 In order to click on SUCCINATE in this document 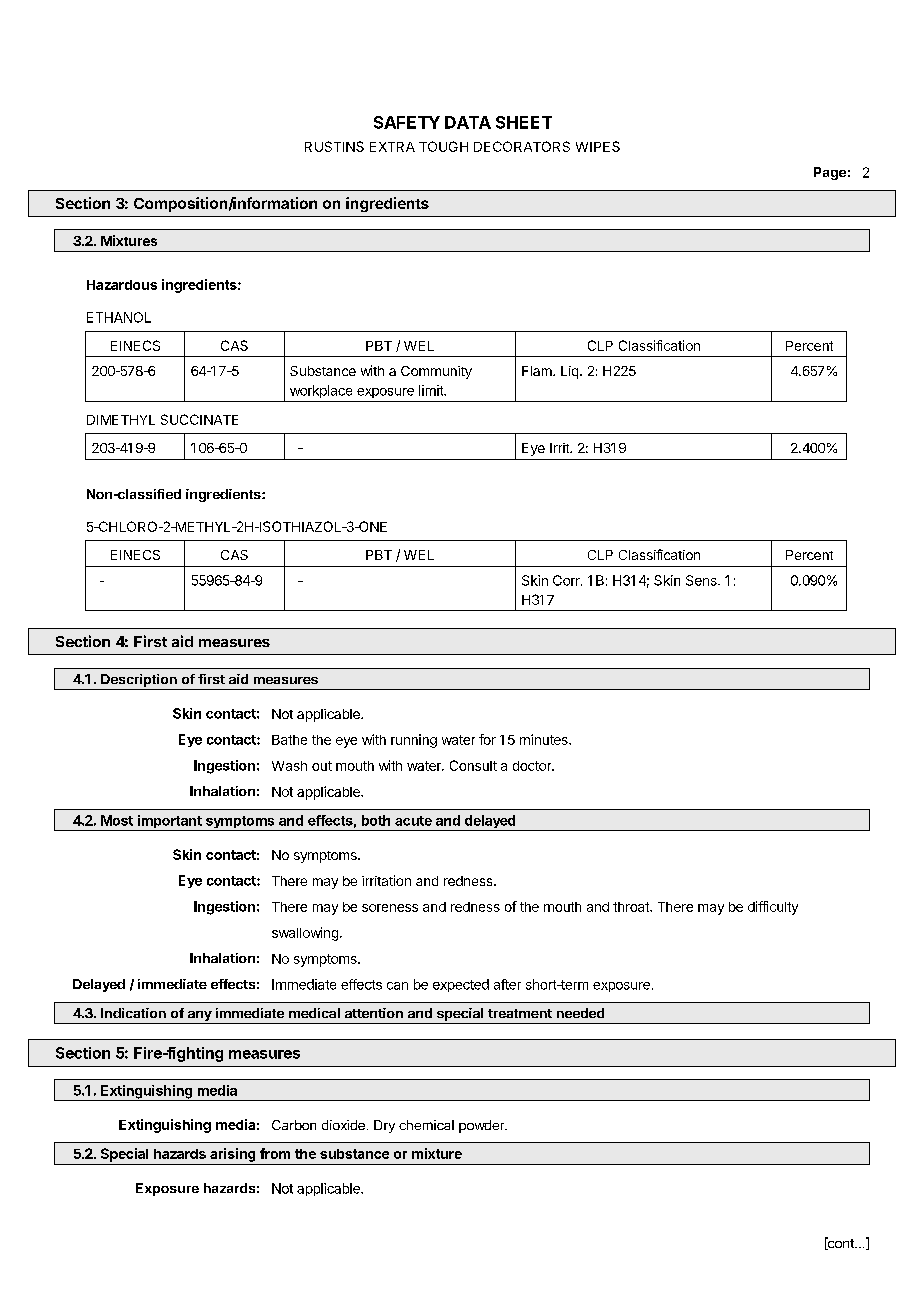, I will do `click(199, 419)`.
